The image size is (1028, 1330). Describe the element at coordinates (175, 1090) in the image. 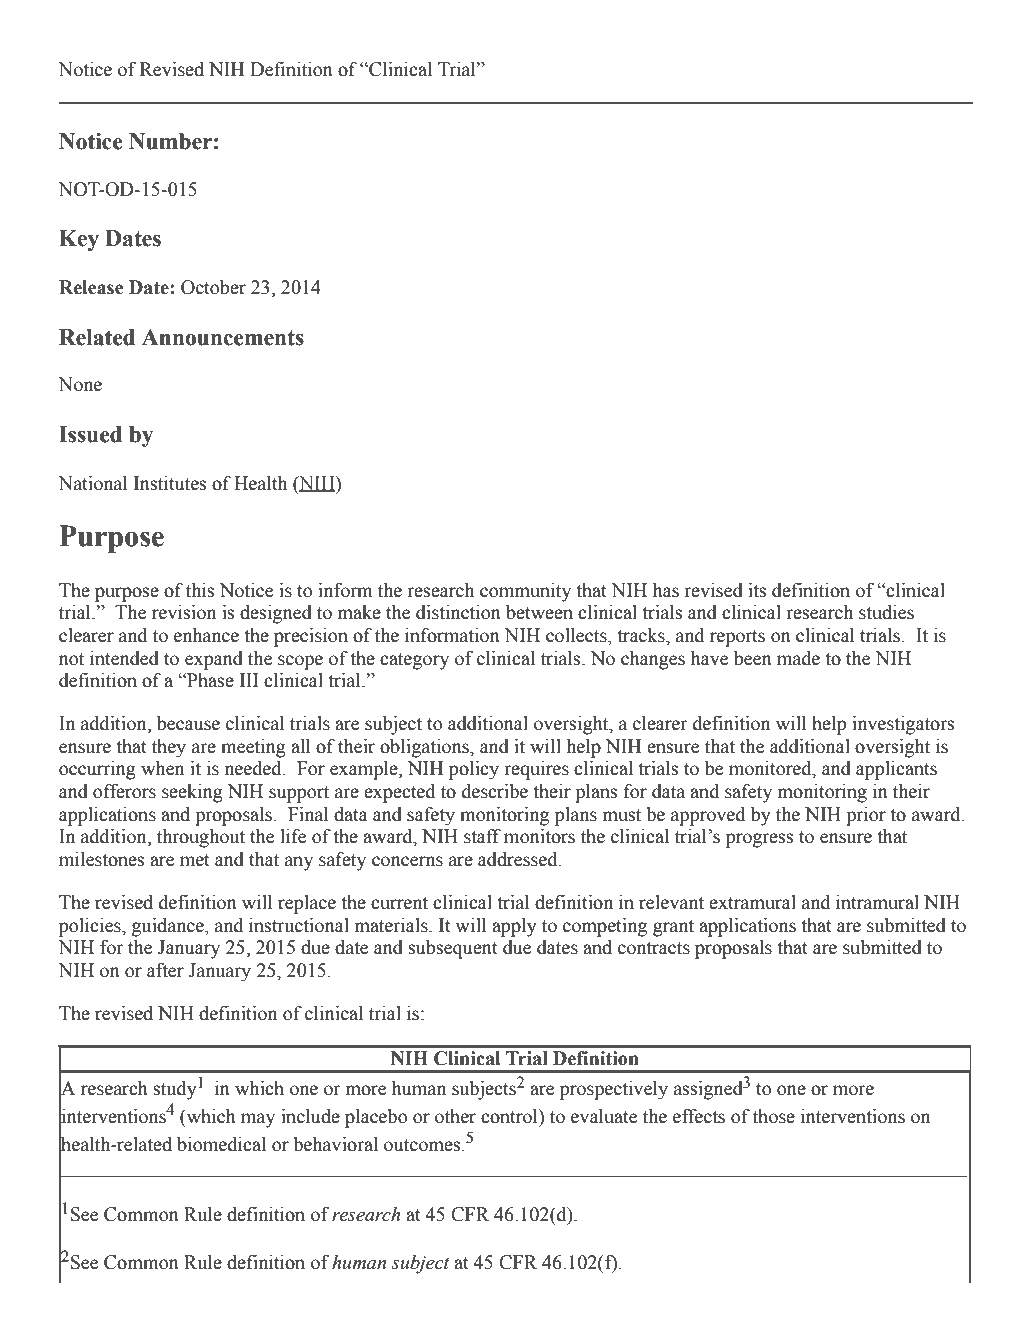

I see `study` at that location.
